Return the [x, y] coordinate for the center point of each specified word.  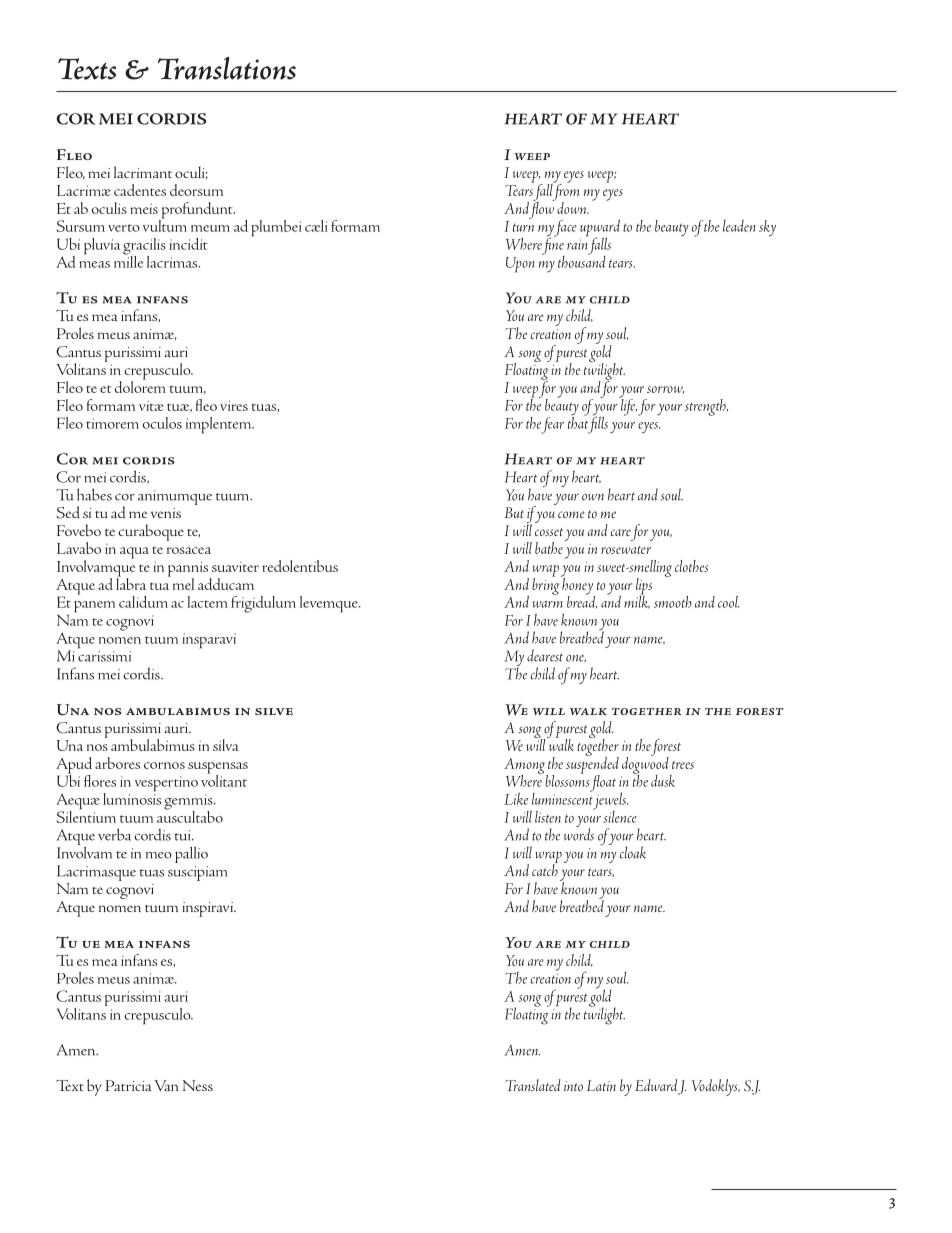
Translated [533, 1085]
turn [523, 227]
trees [683, 765]
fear [552, 425]
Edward [656, 1085]
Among [525, 767]
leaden [739, 226]
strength [706, 407]
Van [166, 1085]
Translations [227, 68]
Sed [68, 512]
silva [226, 745]
